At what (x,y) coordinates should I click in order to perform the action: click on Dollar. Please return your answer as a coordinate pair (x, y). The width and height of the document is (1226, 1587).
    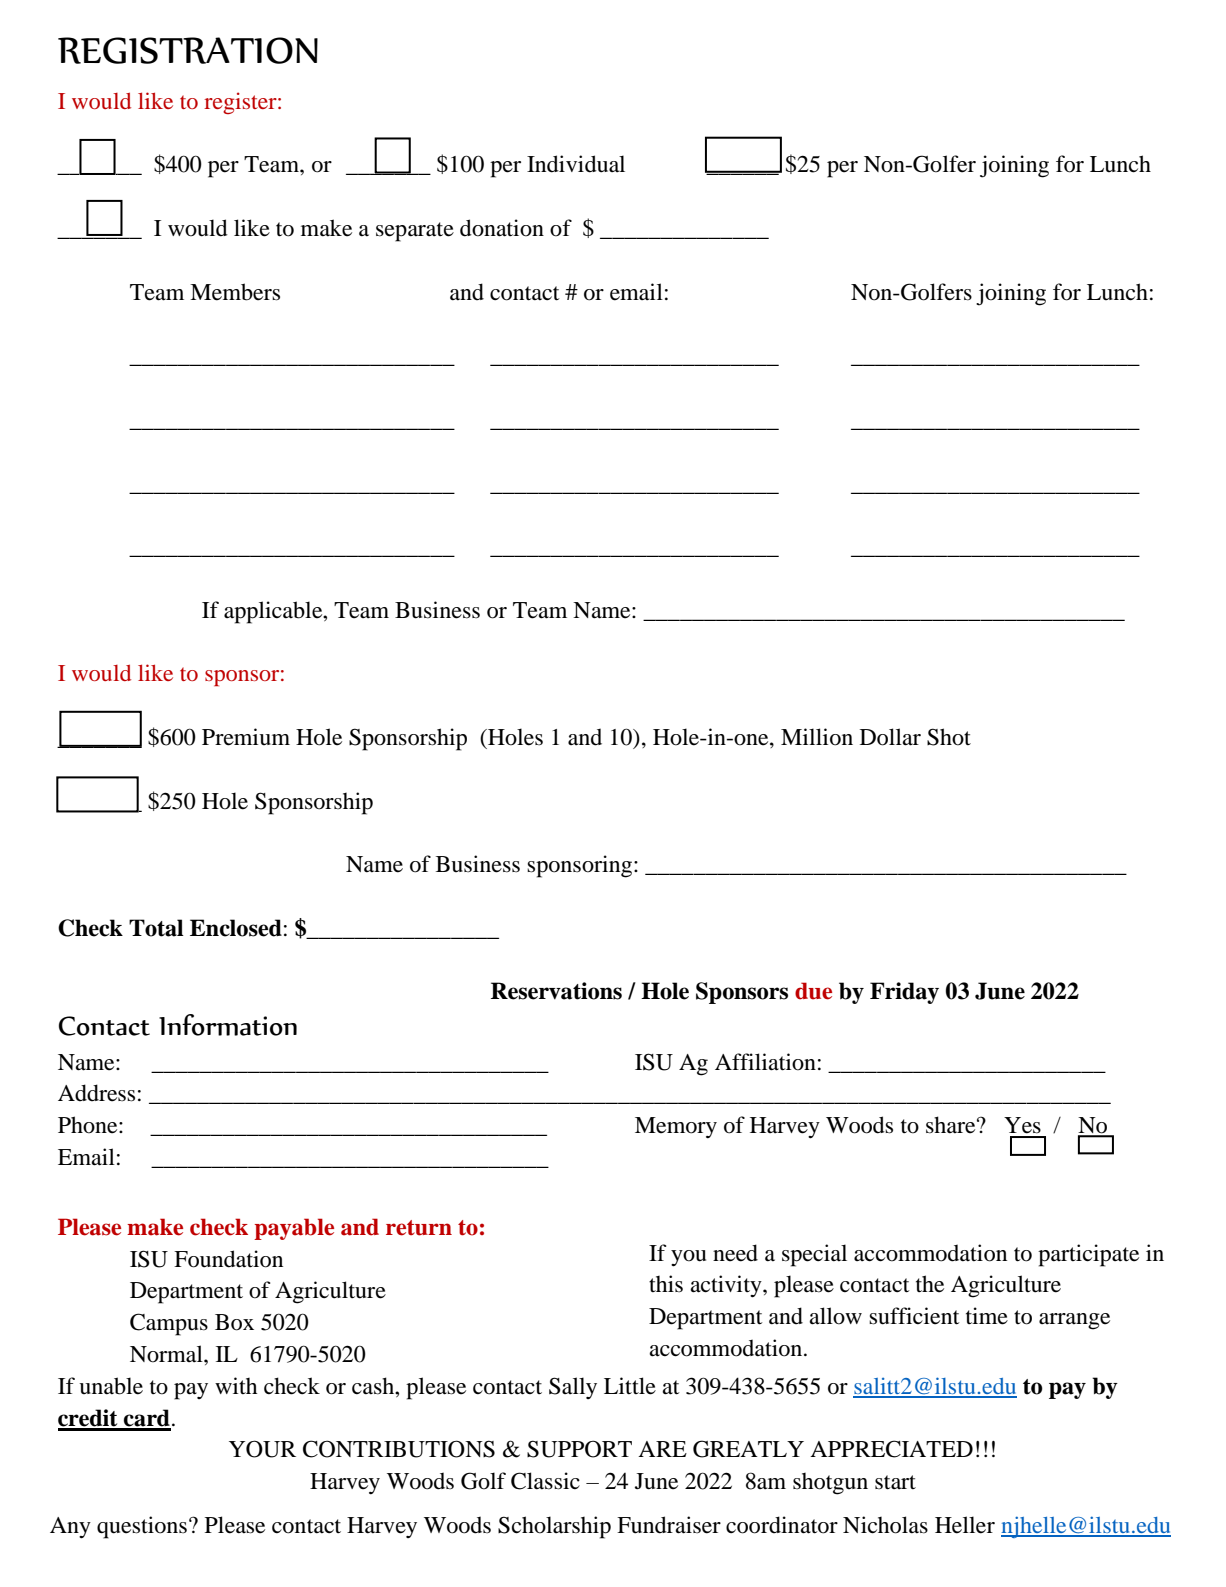
    Looking at the image, I should click on (890, 737).
